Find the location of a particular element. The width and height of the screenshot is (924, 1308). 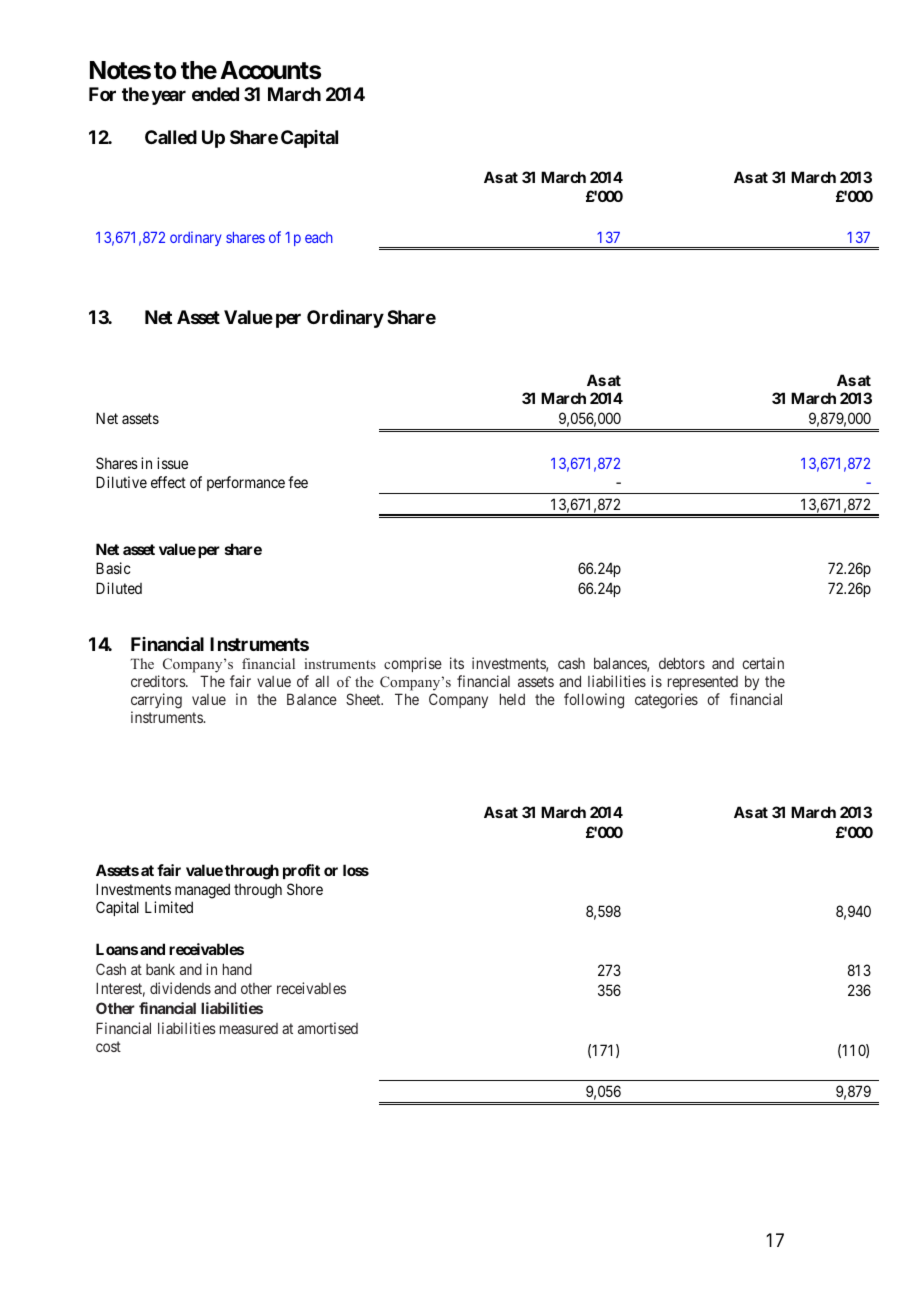

Shore is located at coordinates (305, 889).
